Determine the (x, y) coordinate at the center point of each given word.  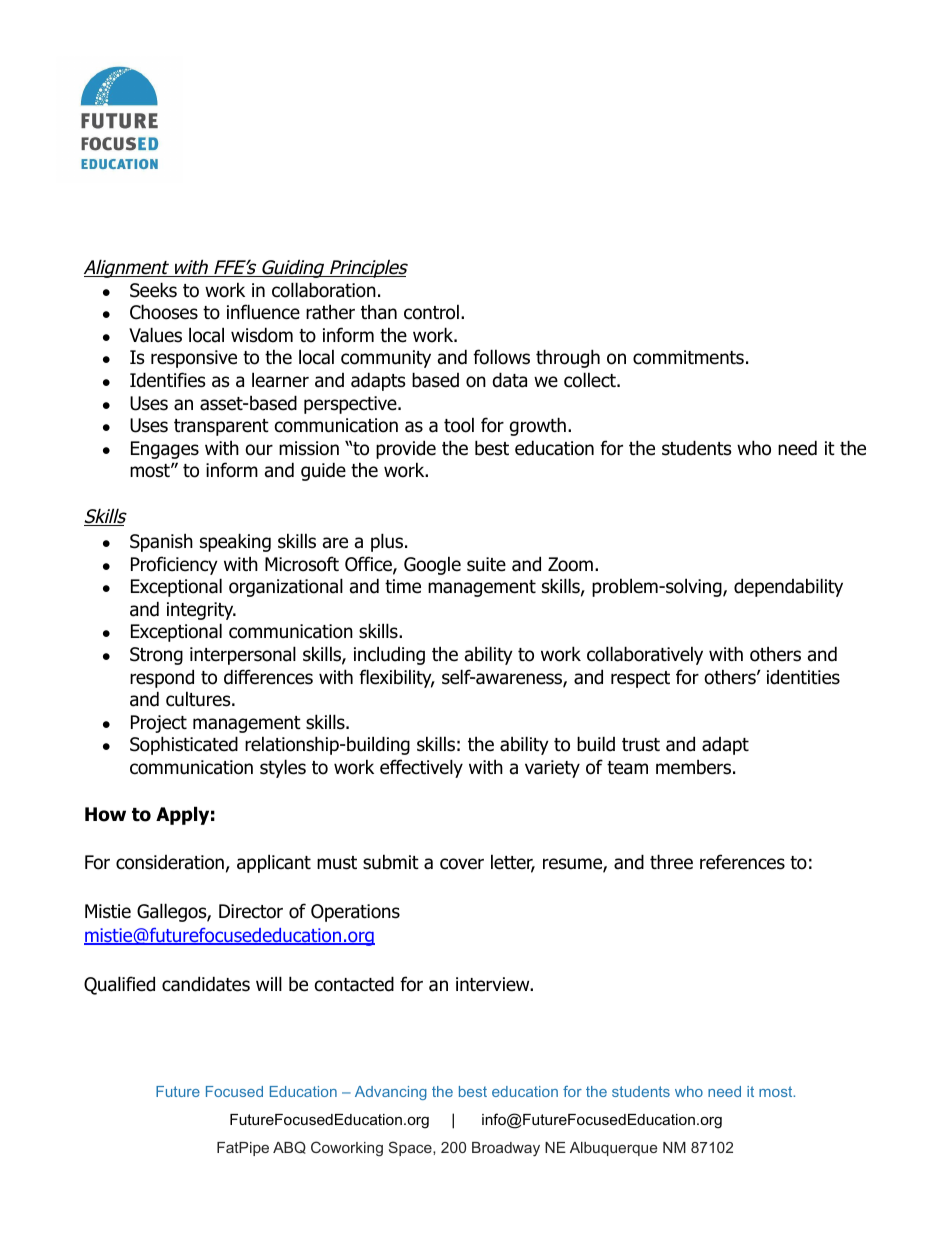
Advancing (391, 1093)
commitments (688, 357)
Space (411, 1148)
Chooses (164, 312)
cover (462, 864)
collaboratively (645, 655)
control (431, 312)
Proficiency (174, 565)
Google (432, 565)
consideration (170, 862)
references (742, 862)
